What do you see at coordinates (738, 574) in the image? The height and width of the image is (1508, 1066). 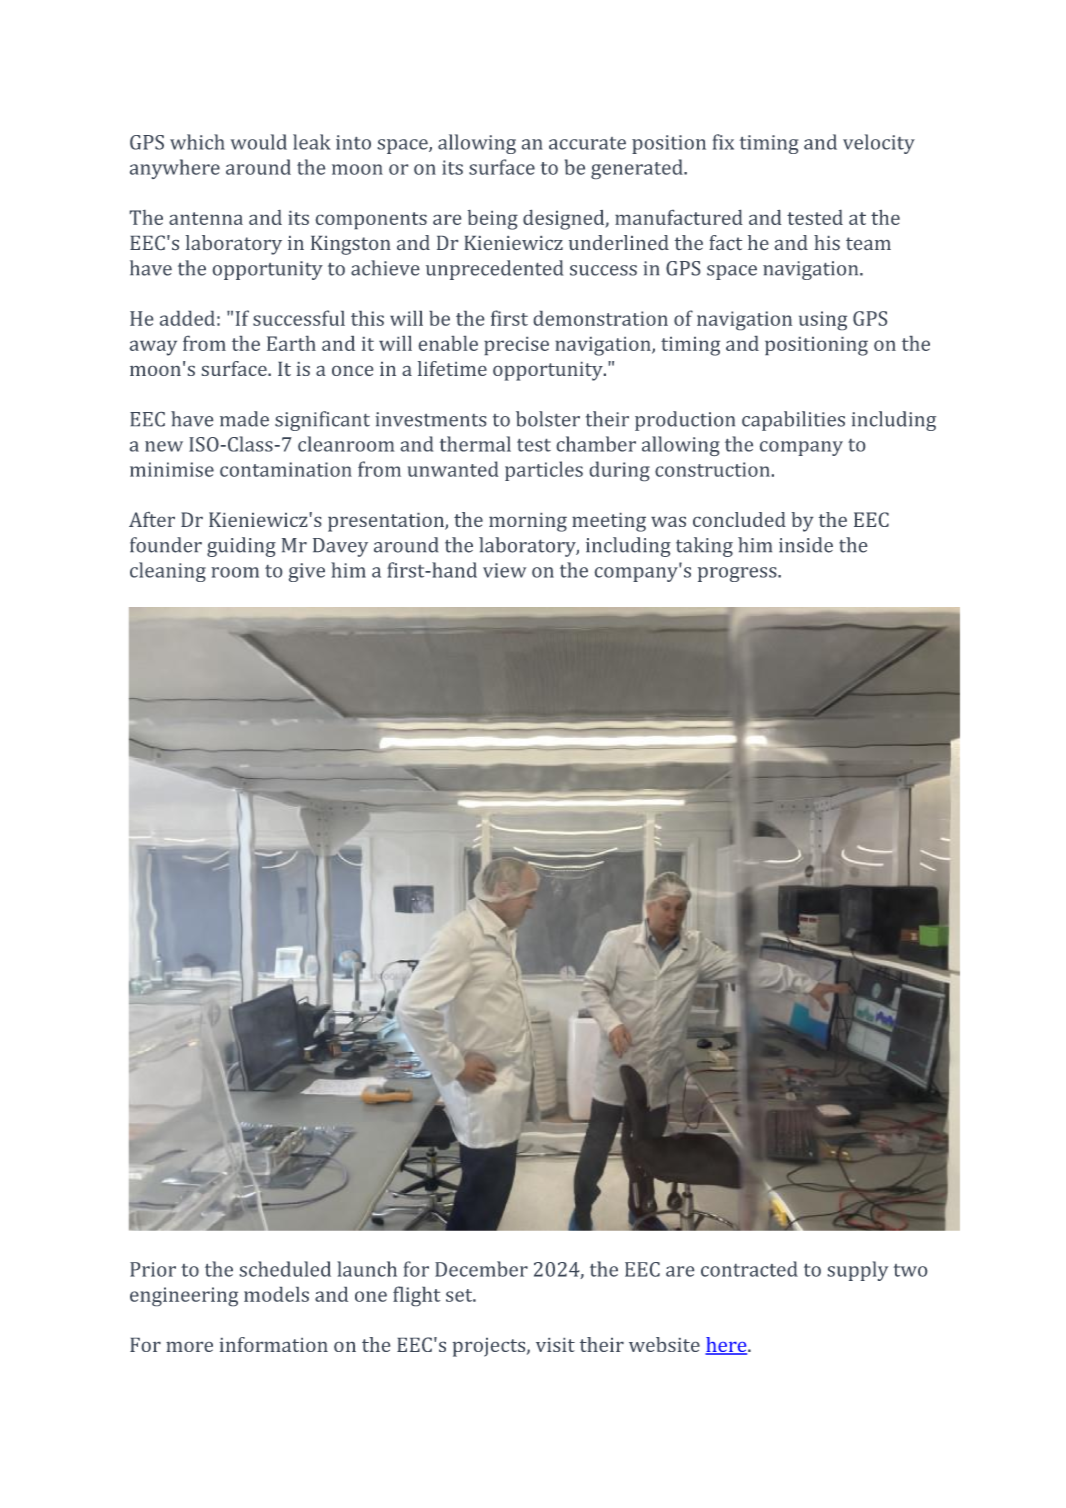 I see `progress` at bounding box center [738, 574].
